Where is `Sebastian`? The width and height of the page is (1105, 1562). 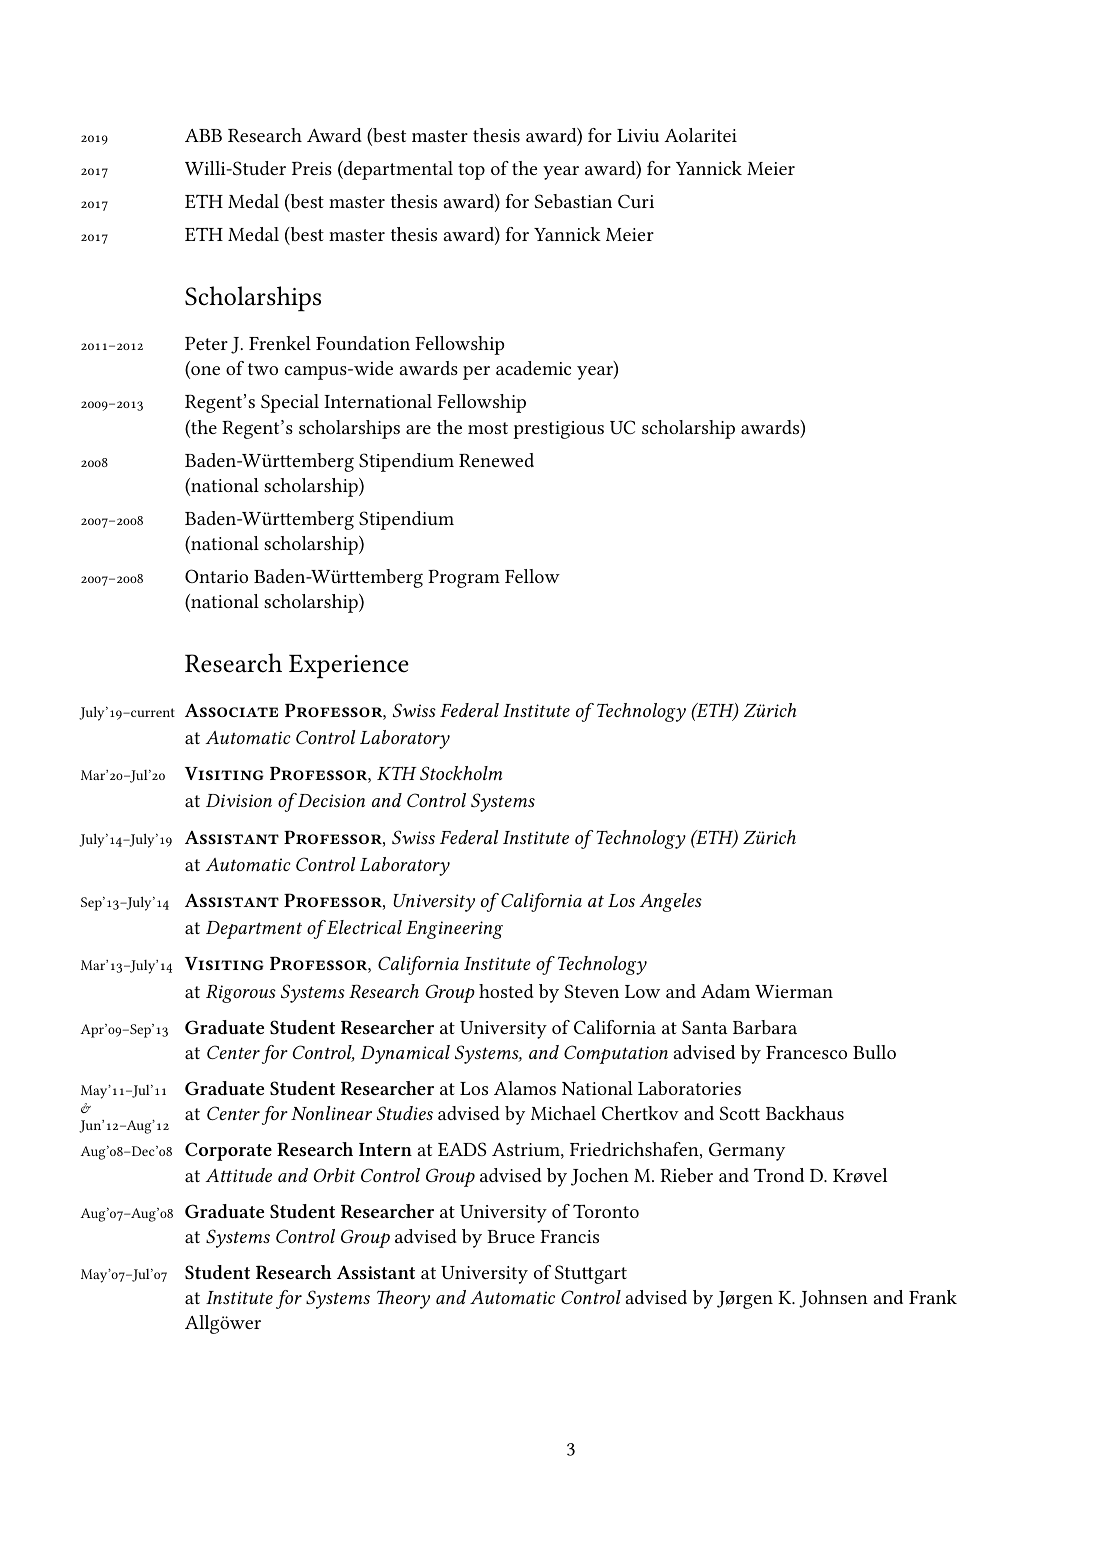 Sebastian is located at coordinates (573, 201).
